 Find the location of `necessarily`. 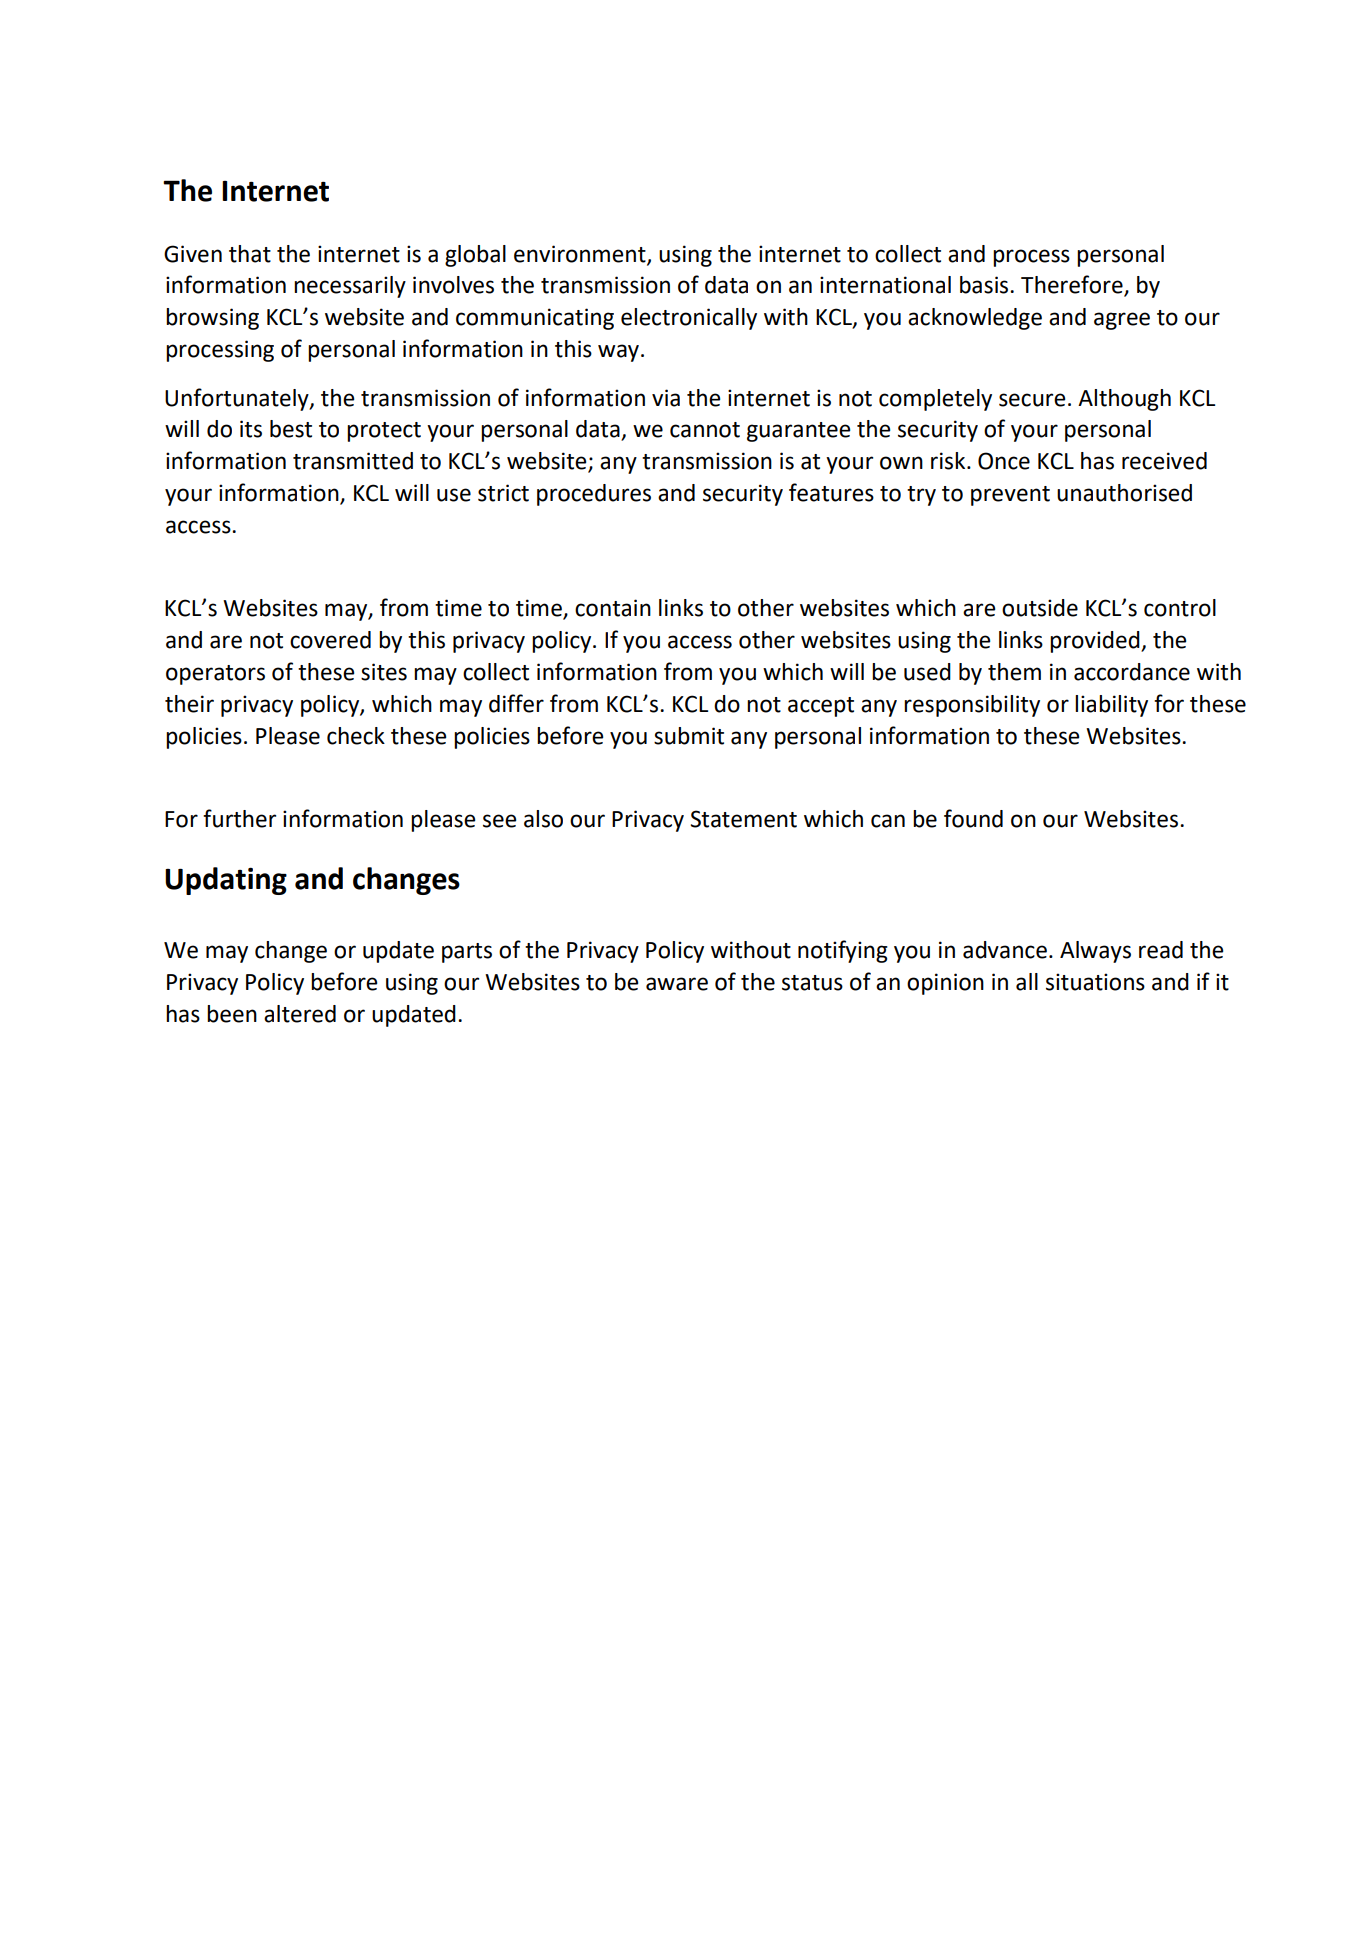

necessarily is located at coordinates (350, 287).
